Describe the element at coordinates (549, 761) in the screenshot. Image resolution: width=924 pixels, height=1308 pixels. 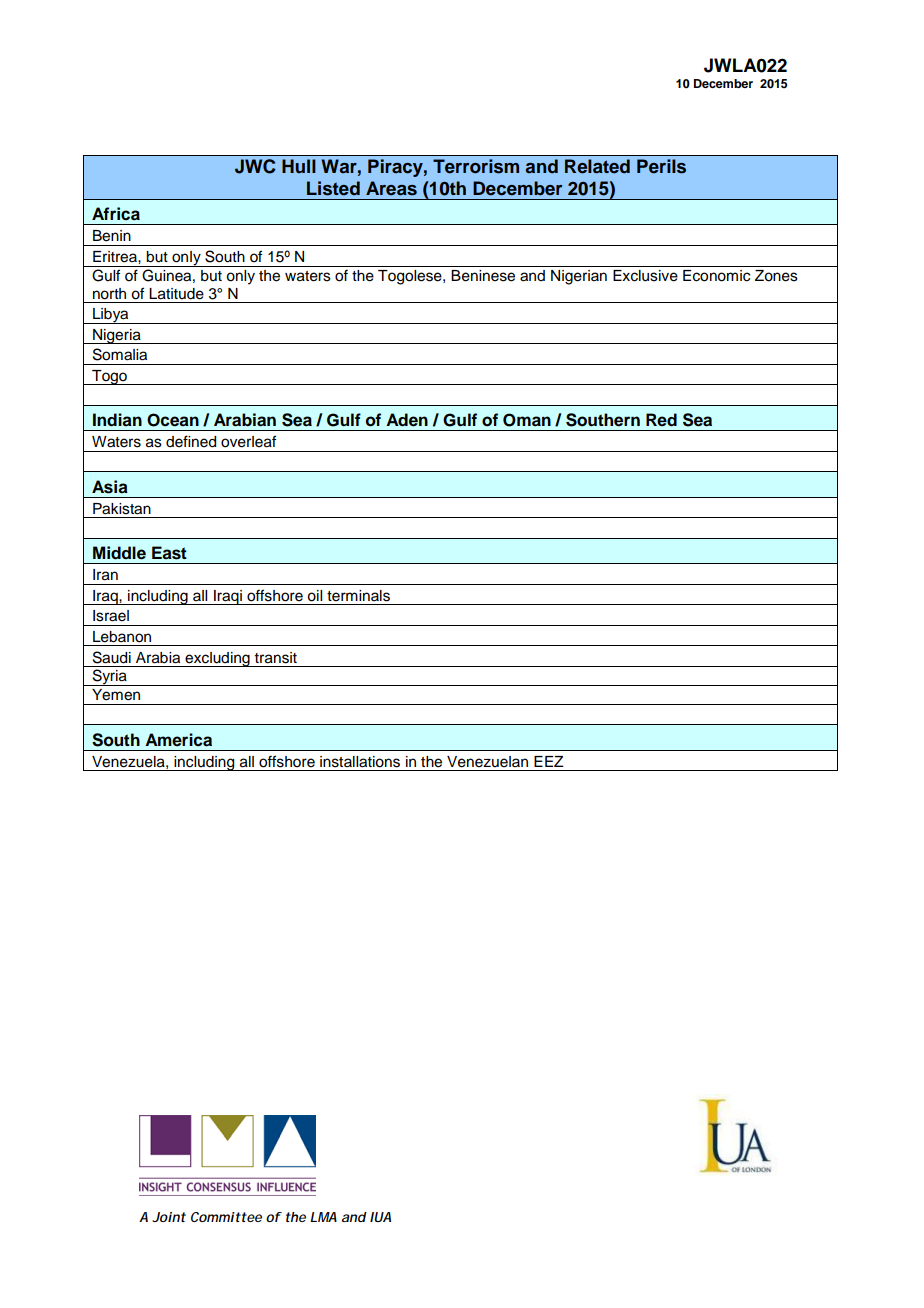
I see `EEZ` at that location.
